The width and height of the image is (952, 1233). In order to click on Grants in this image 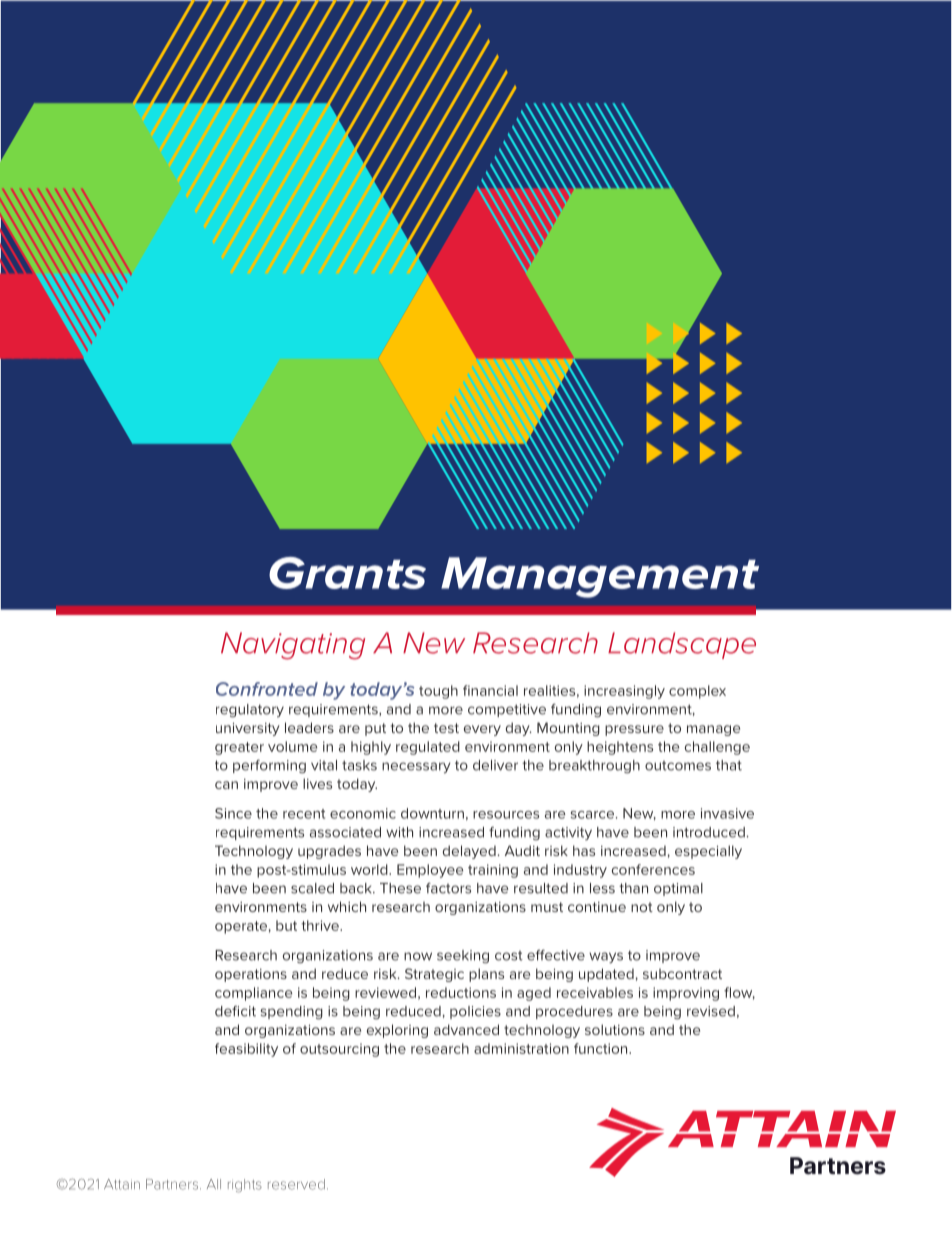, I will do `click(347, 573)`.
